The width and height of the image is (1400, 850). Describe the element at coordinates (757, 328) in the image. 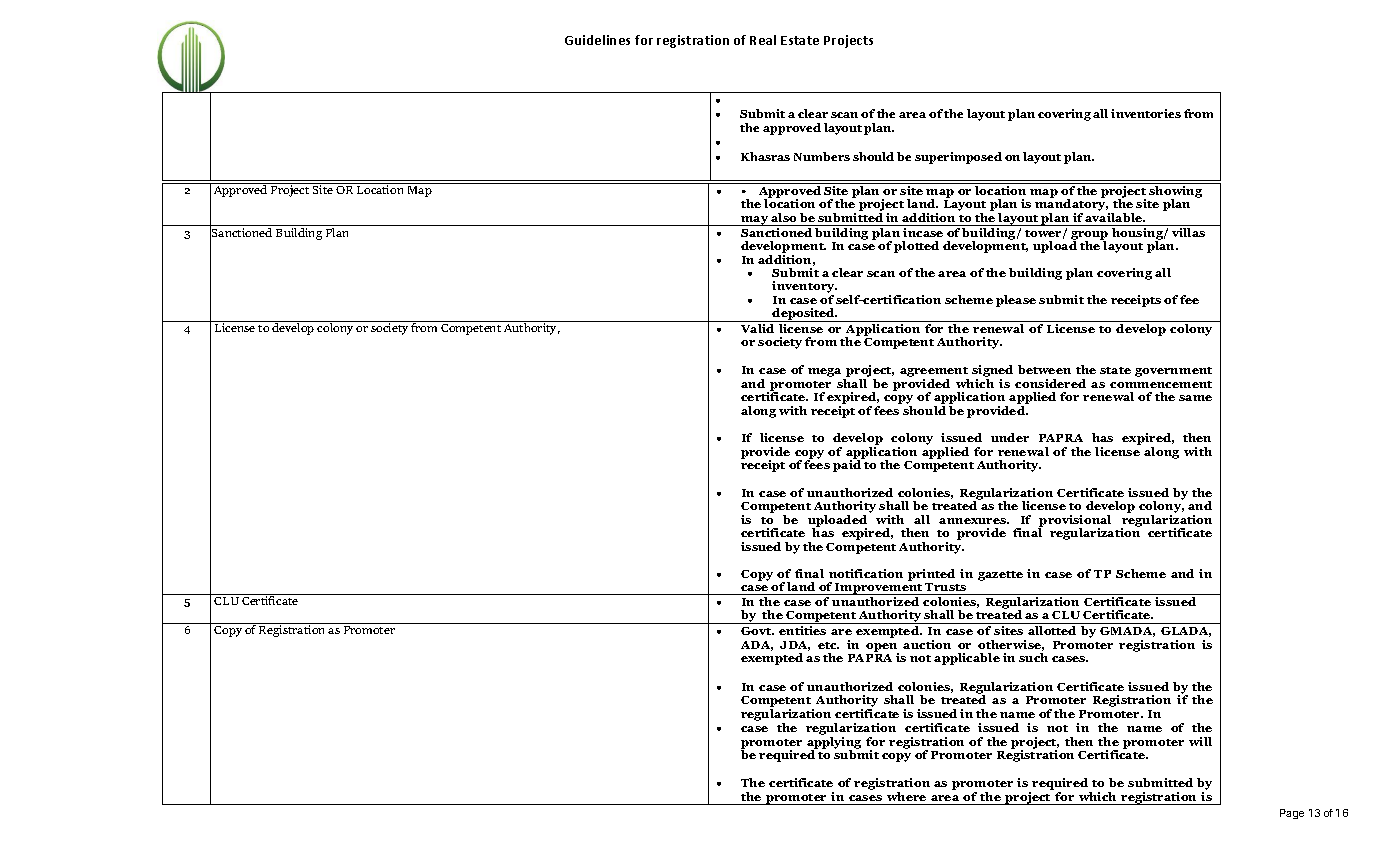

I see `Valid` at that location.
